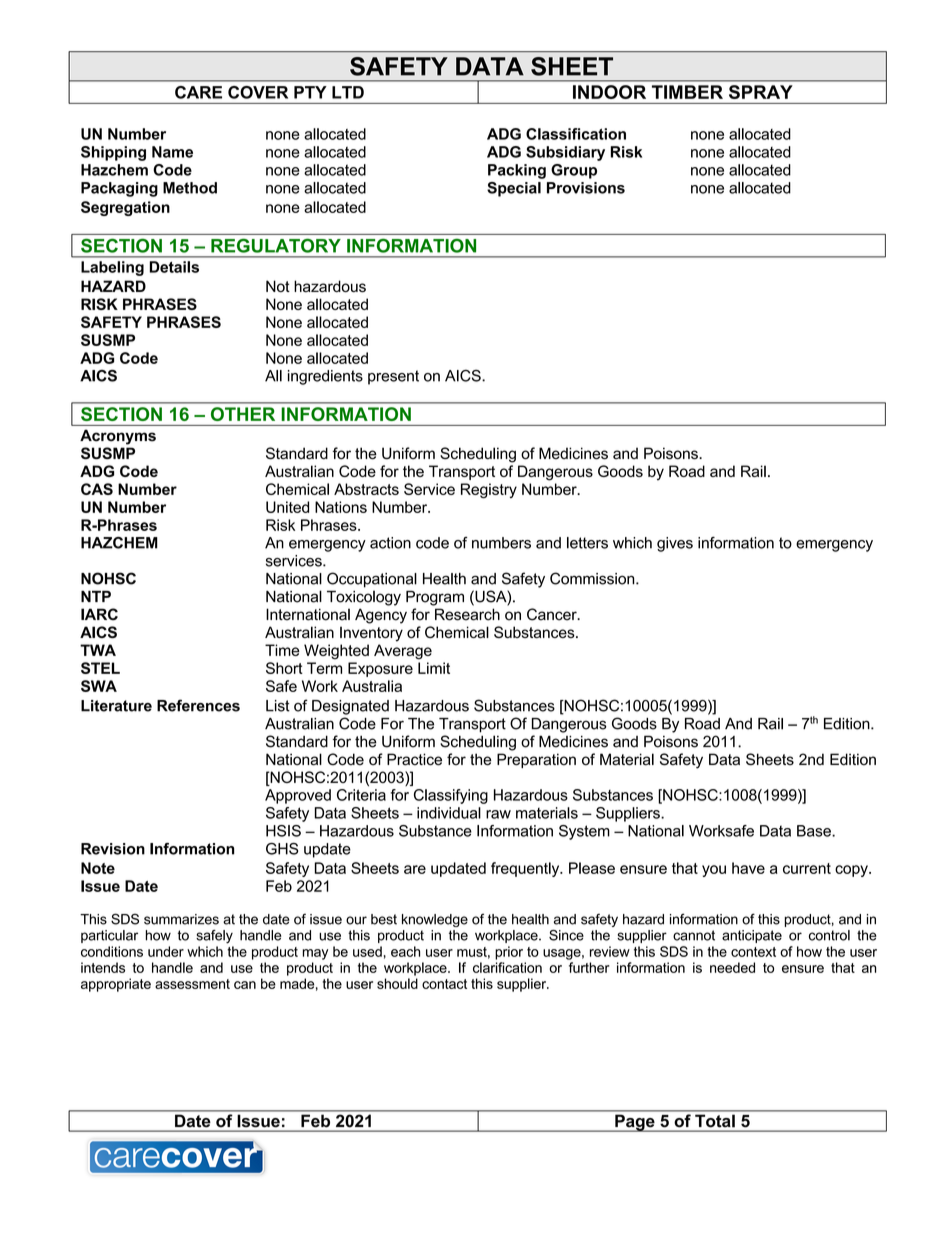 This screenshot has width=952, height=1233. I want to click on Research, so click(467, 614).
